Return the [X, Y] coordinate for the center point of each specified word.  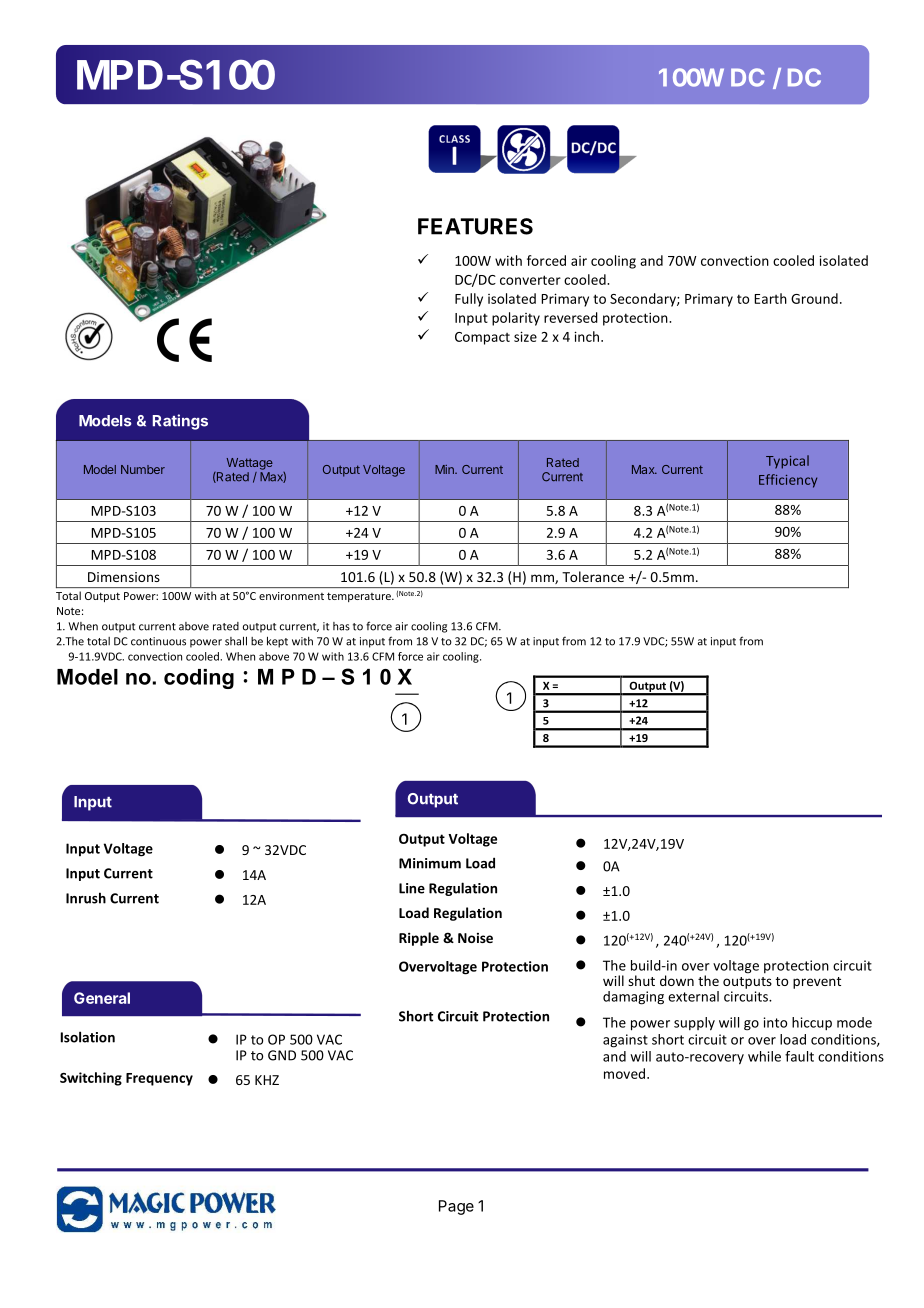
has [341, 626]
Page [456, 1207]
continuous [158, 641]
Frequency [159, 1079]
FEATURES [475, 226]
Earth [770, 298]
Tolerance [593, 576]
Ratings [180, 422]
